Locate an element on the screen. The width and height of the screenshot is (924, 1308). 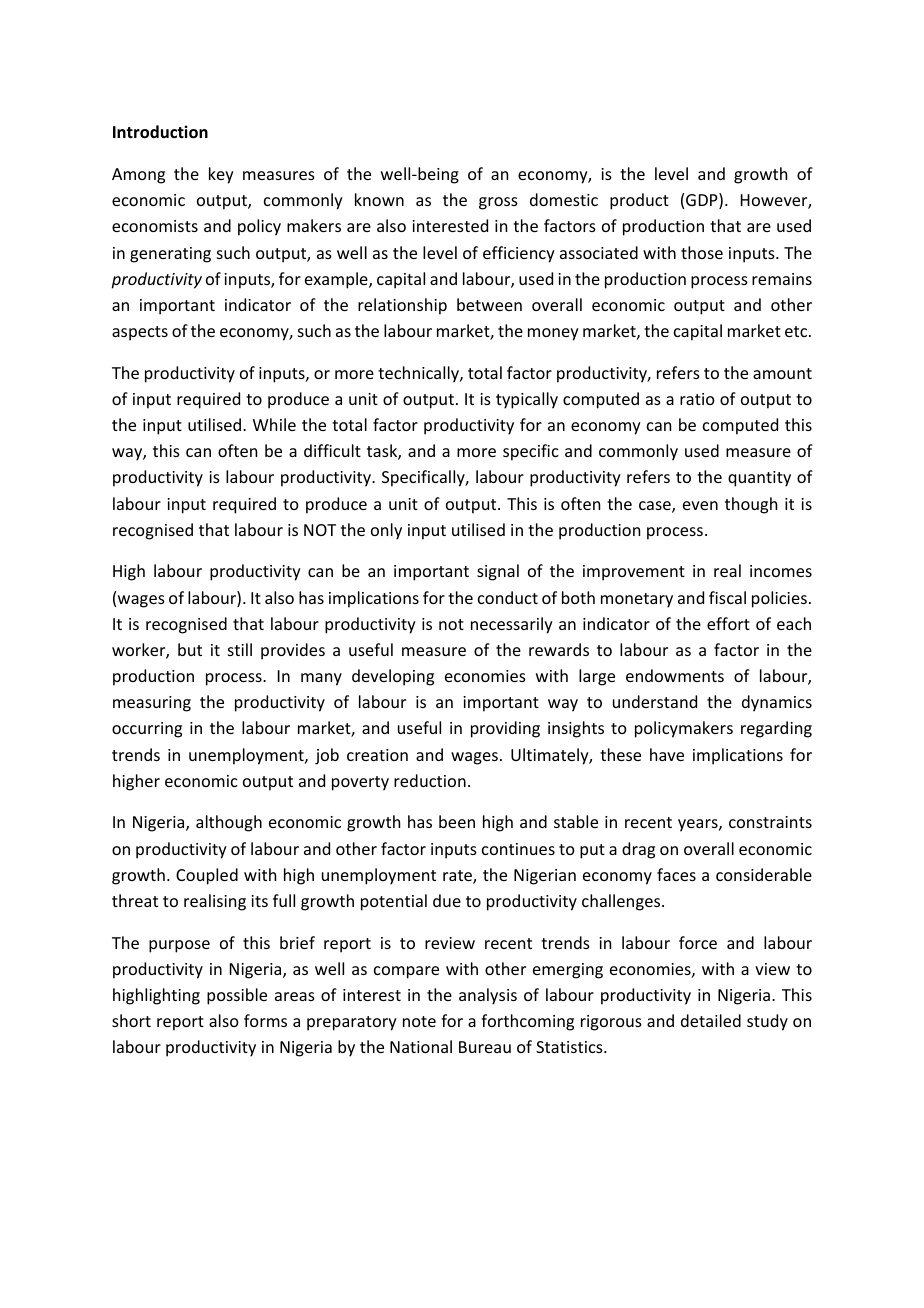
detailed is located at coordinates (711, 1020).
